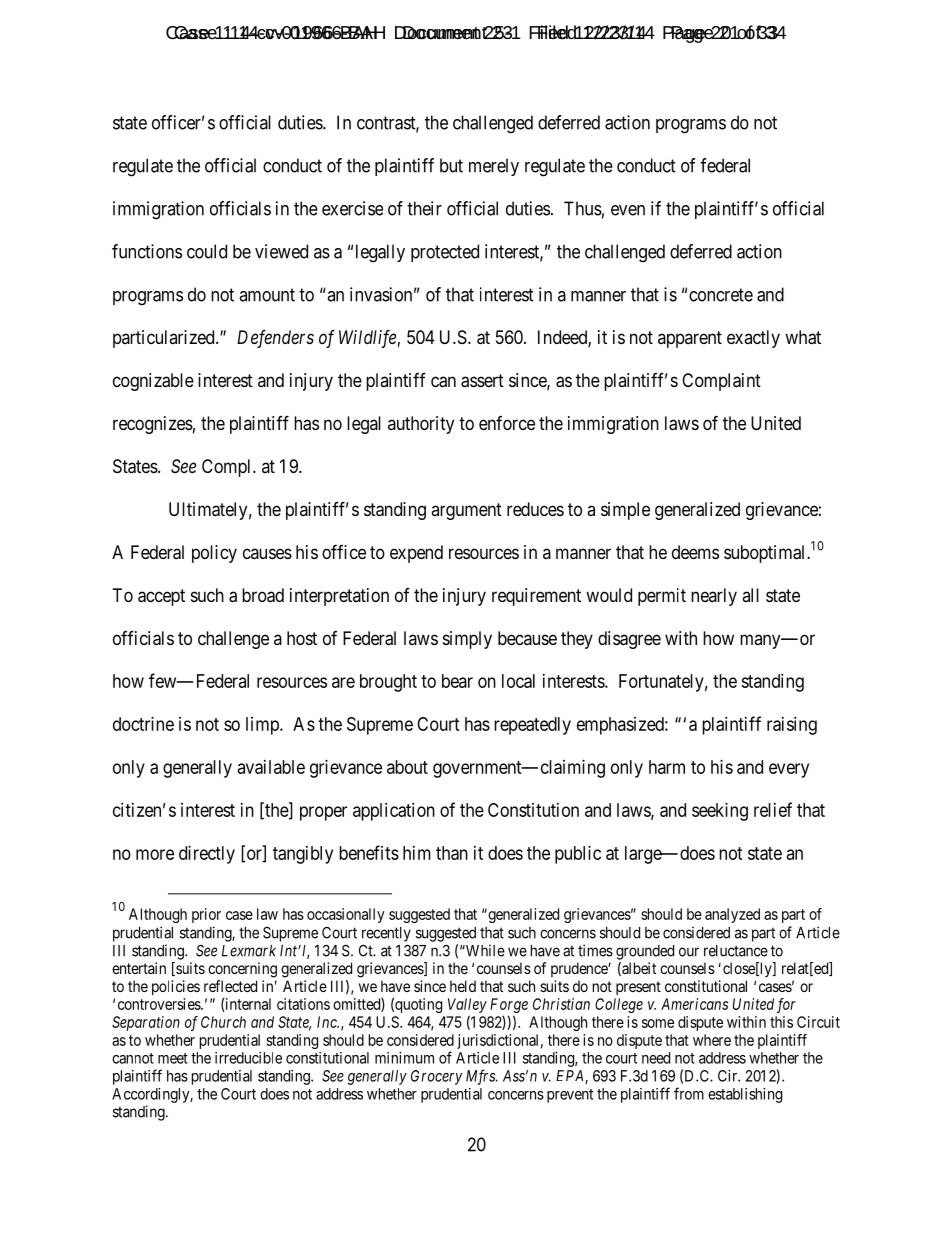 The image size is (952, 1233). Describe the element at coordinates (467, 640) in the image. I see `simply` at that location.
